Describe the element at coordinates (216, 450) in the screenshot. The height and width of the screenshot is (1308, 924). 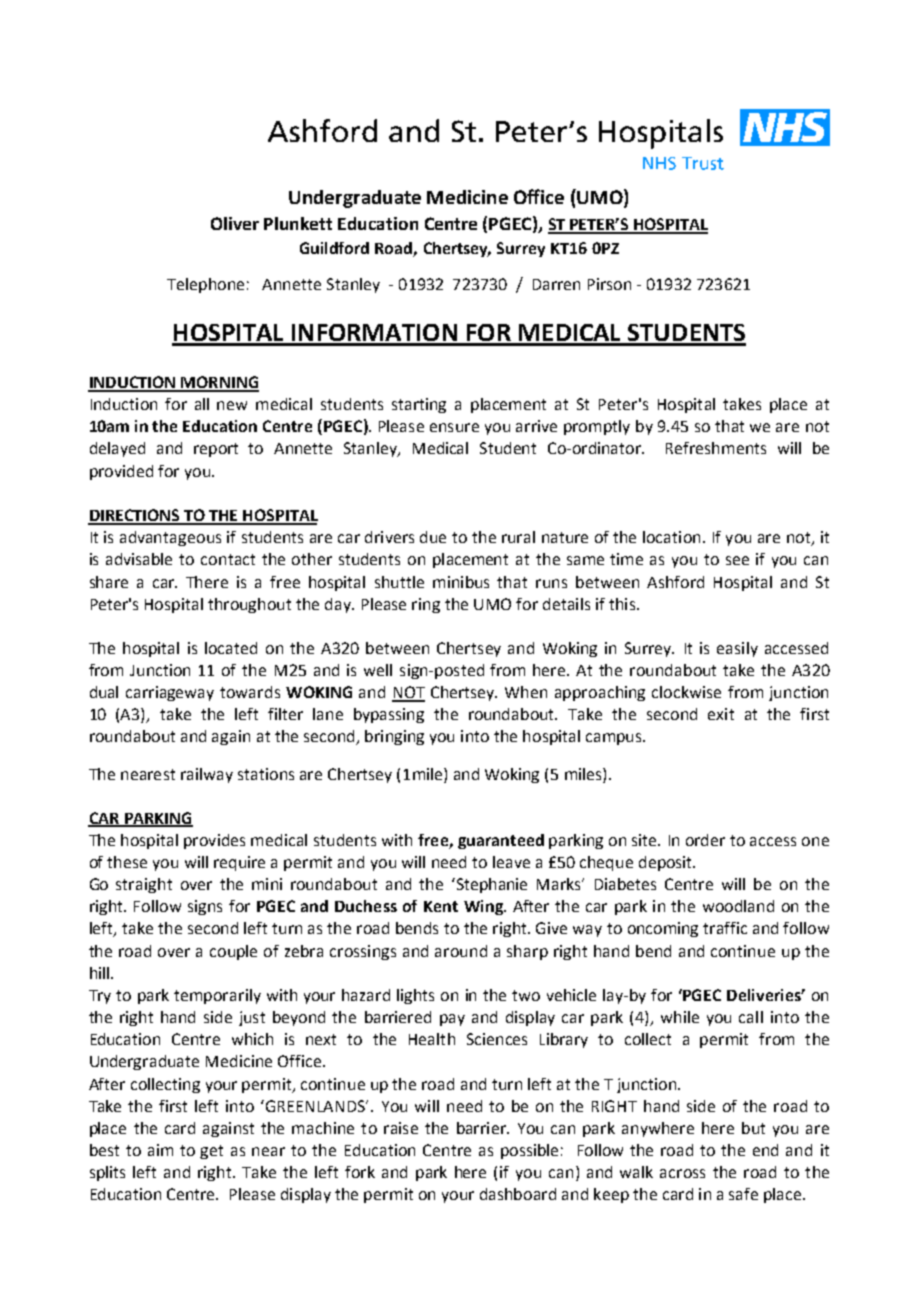
I see `report` at that location.
